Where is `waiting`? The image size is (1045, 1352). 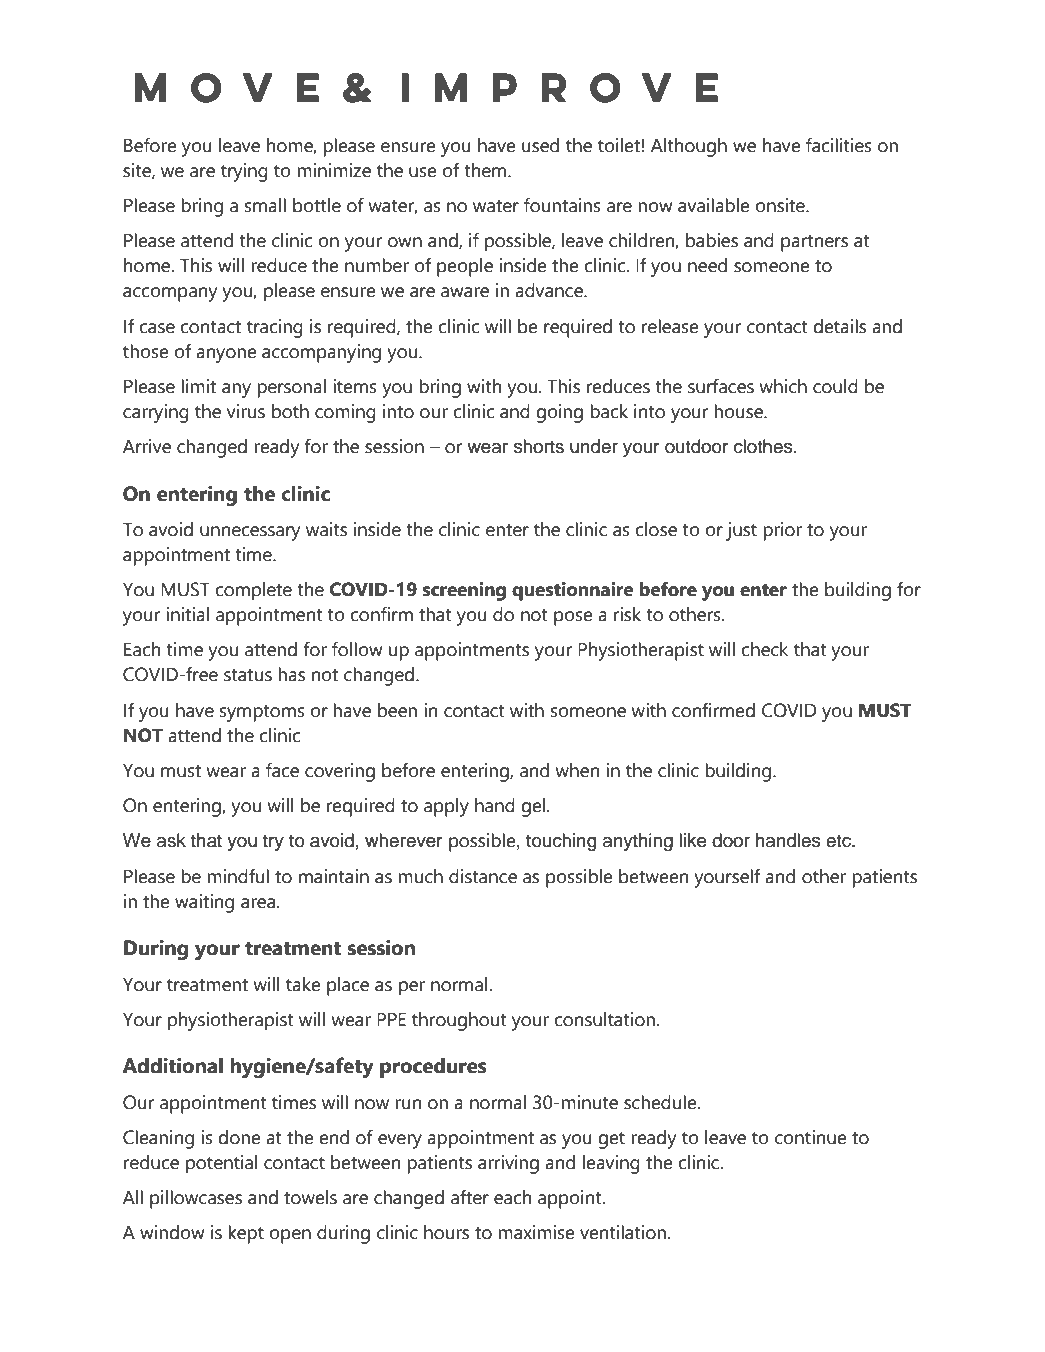
waiting is located at coordinates (204, 903).
